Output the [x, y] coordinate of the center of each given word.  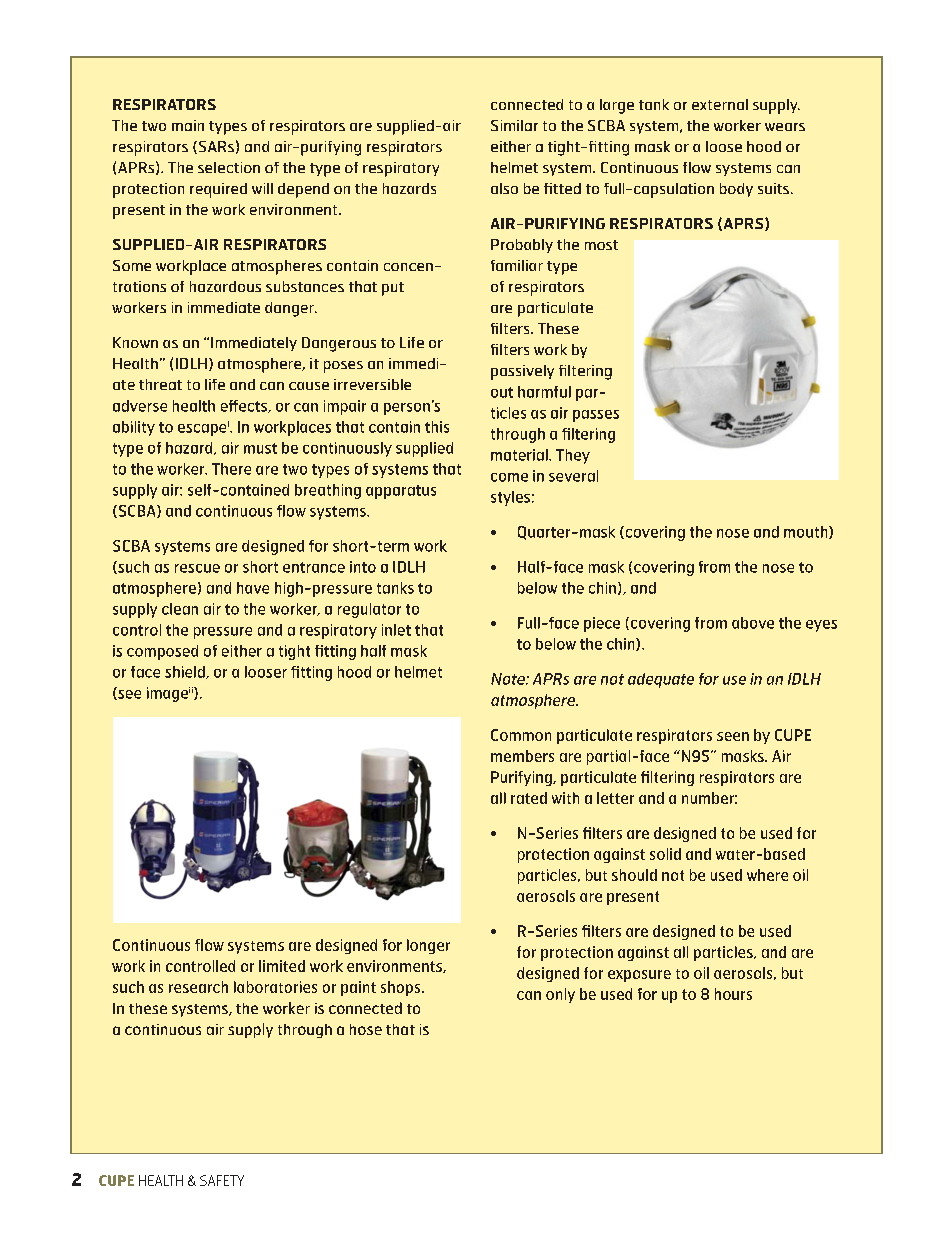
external [720, 104]
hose [366, 1029]
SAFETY [222, 1180]
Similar [514, 125]
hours [733, 994]
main [188, 125]
